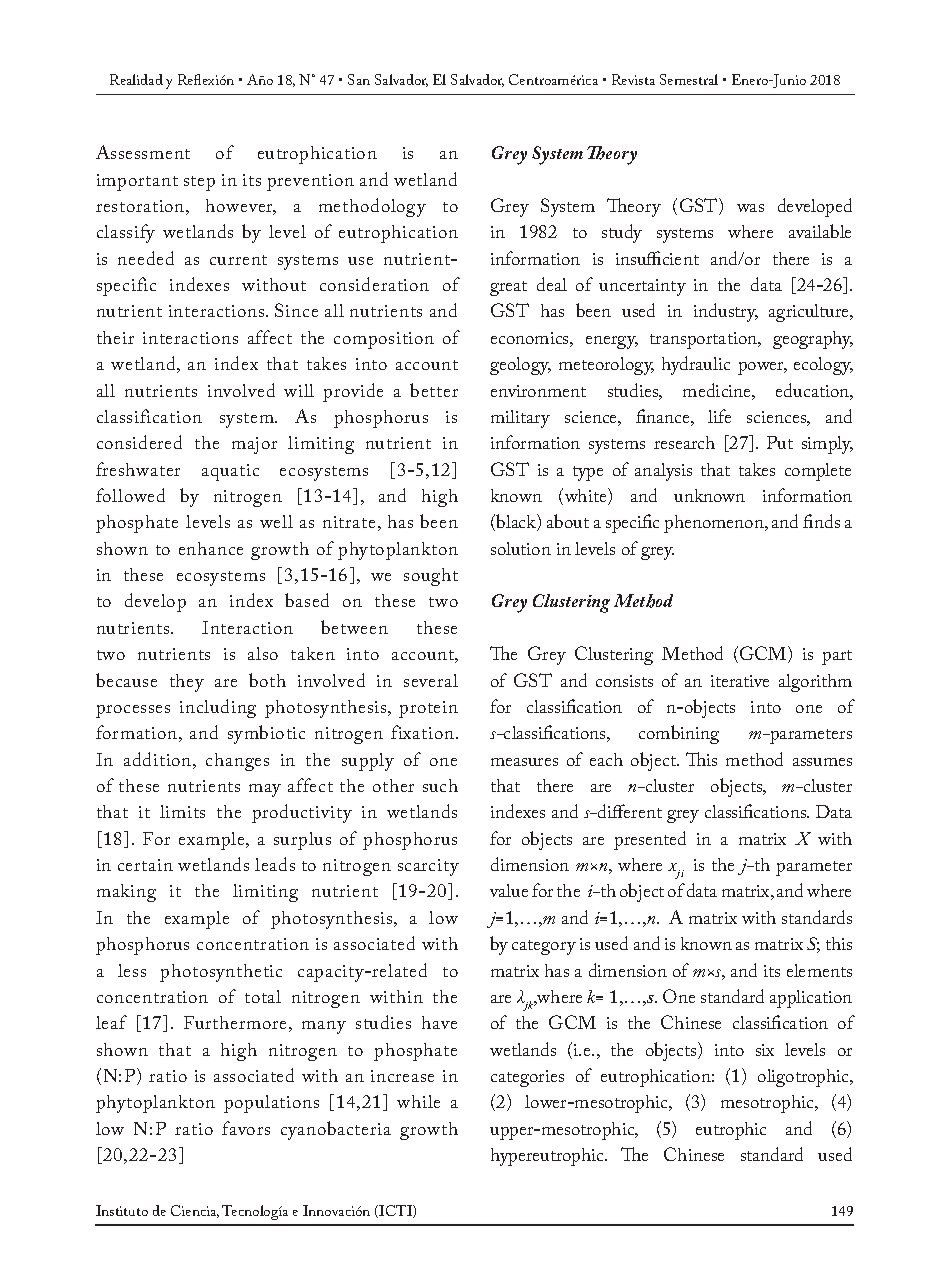  What do you see at coordinates (195, 1211) in the image?
I see `Ciencia` at bounding box center [195, 1211].
